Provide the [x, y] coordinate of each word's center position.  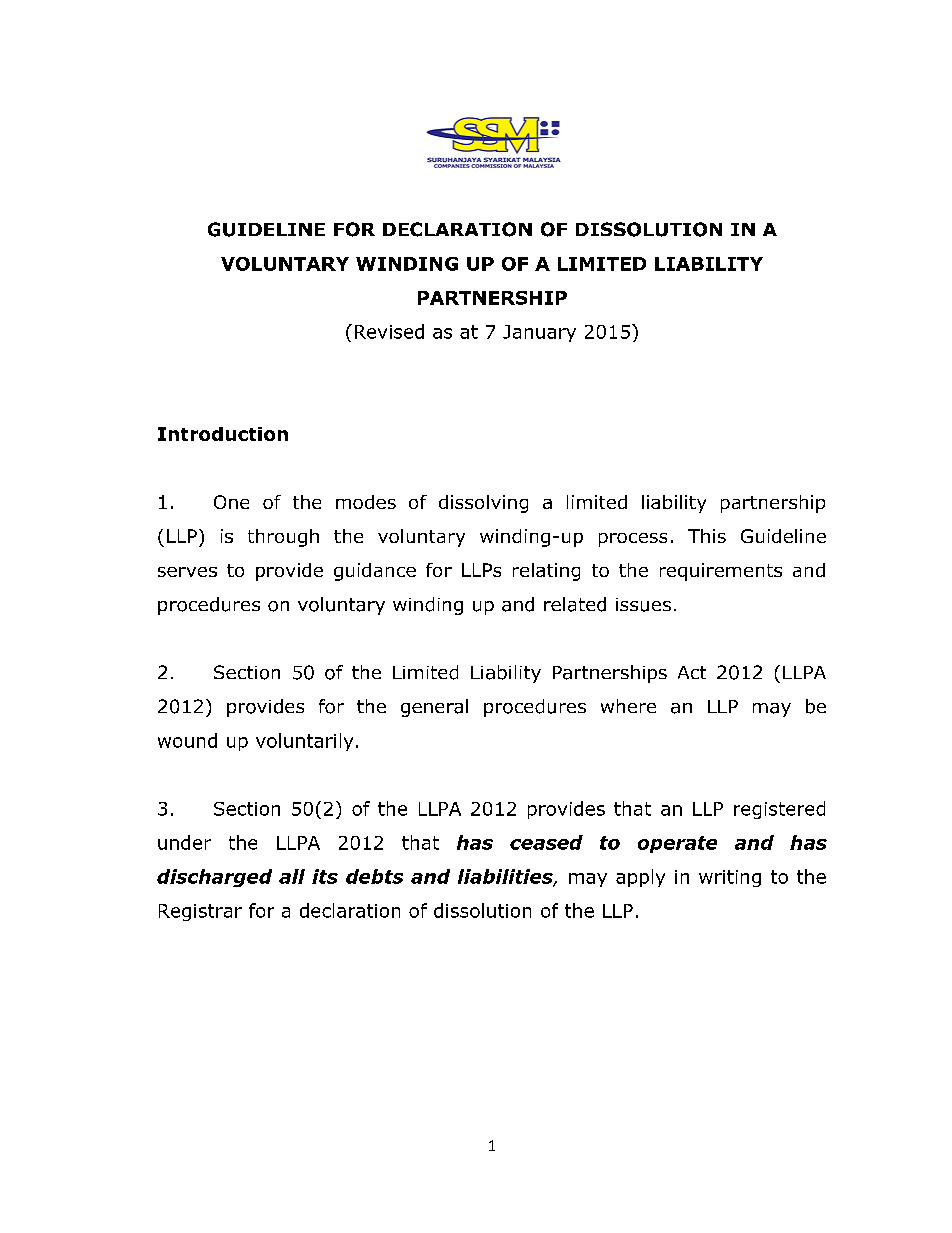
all [292, 876]
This [707, 536]
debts [374, 876]
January [539, 333]
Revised [389, 331]
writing [730, 878]
